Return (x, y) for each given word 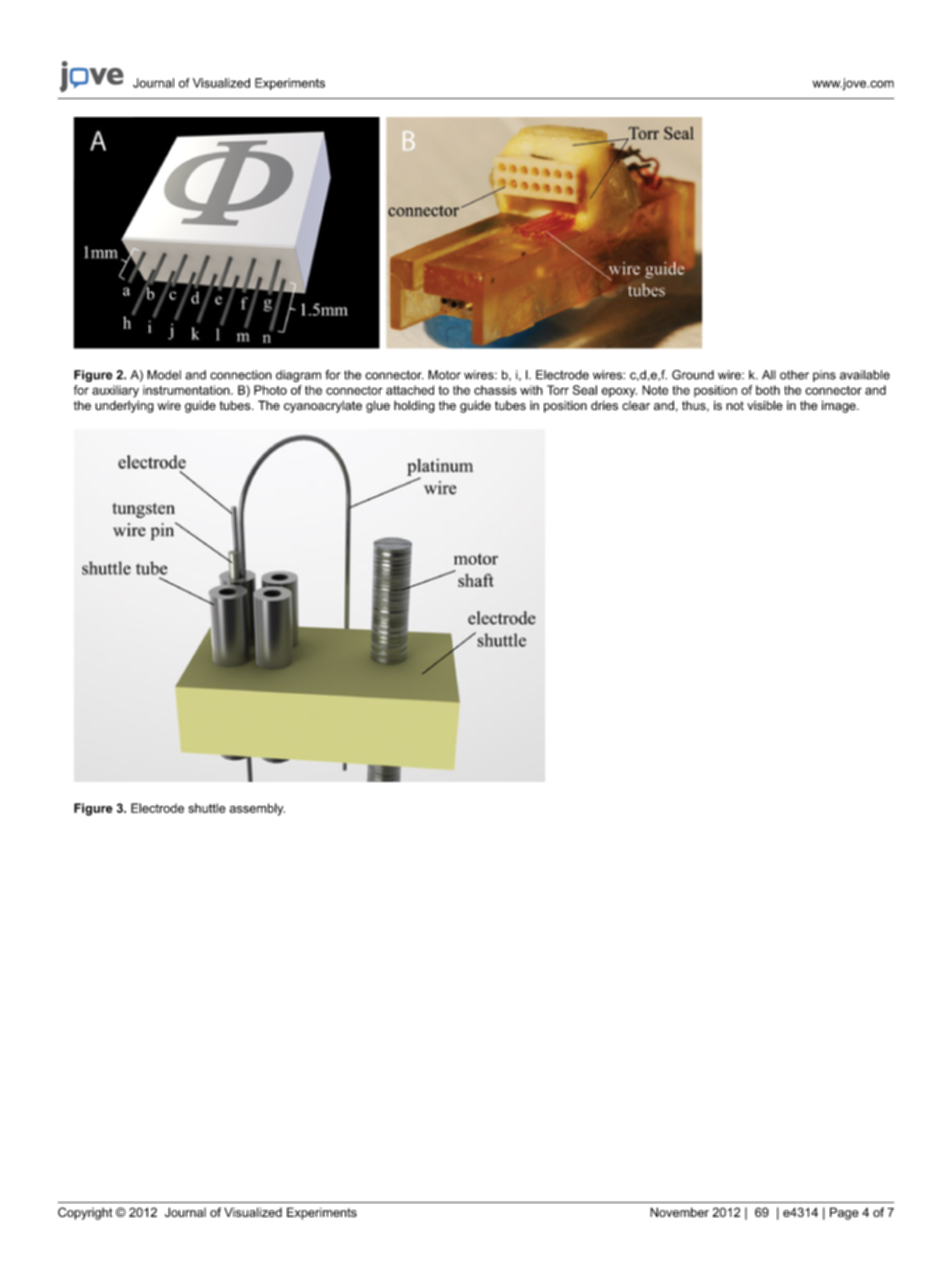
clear (636, 405)
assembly (257, 809)
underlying (124, 406)
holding (414, 406)
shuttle (206, 808)
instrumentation (187, 390)
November (679, 1212)
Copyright (85, 1213)
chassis (495, 390)
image (840, 406)
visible (765, 405)
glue (378, 406)
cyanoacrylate (323, 407)
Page (844, 1213)
